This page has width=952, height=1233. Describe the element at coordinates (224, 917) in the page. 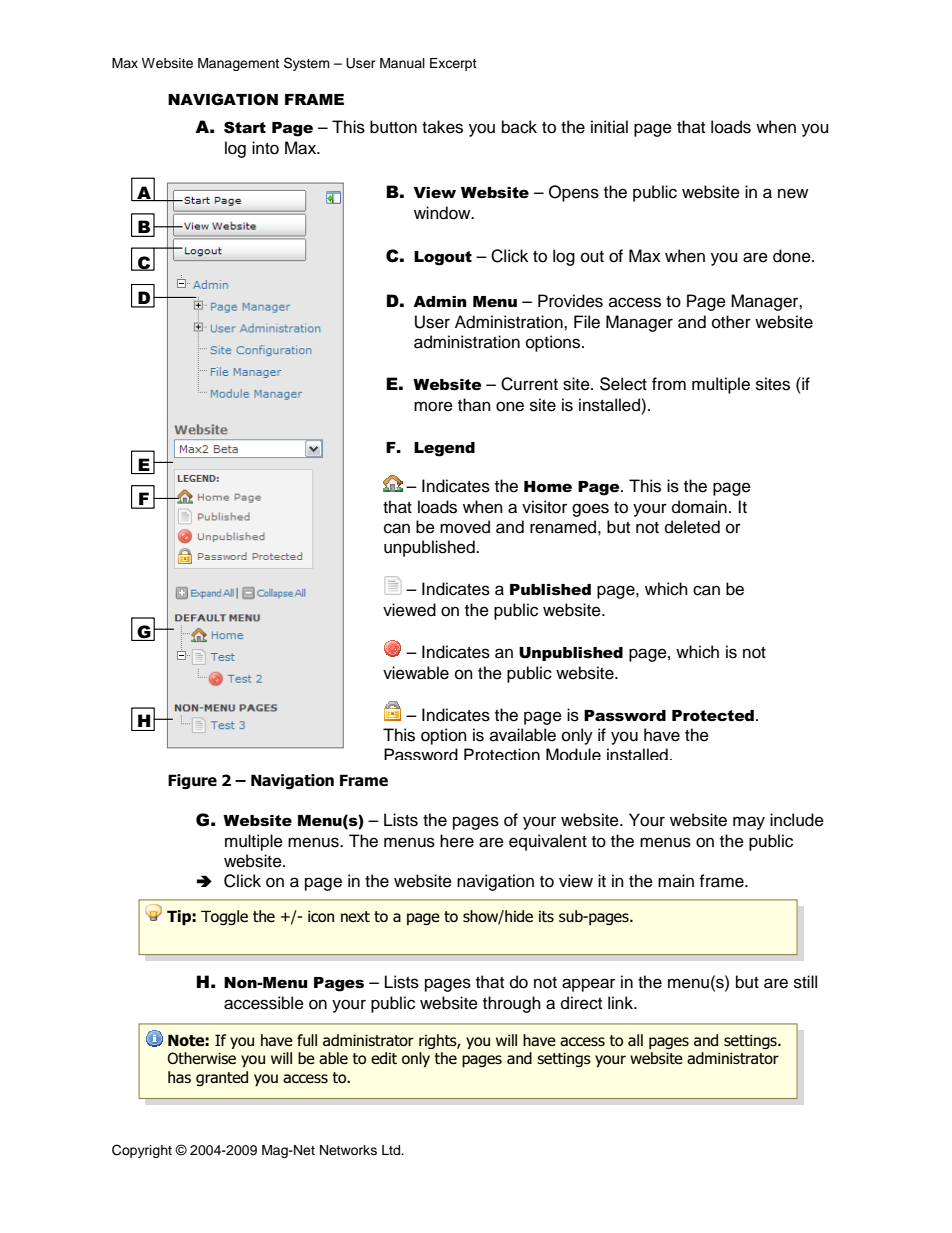

I see `Toggle` at that location.
